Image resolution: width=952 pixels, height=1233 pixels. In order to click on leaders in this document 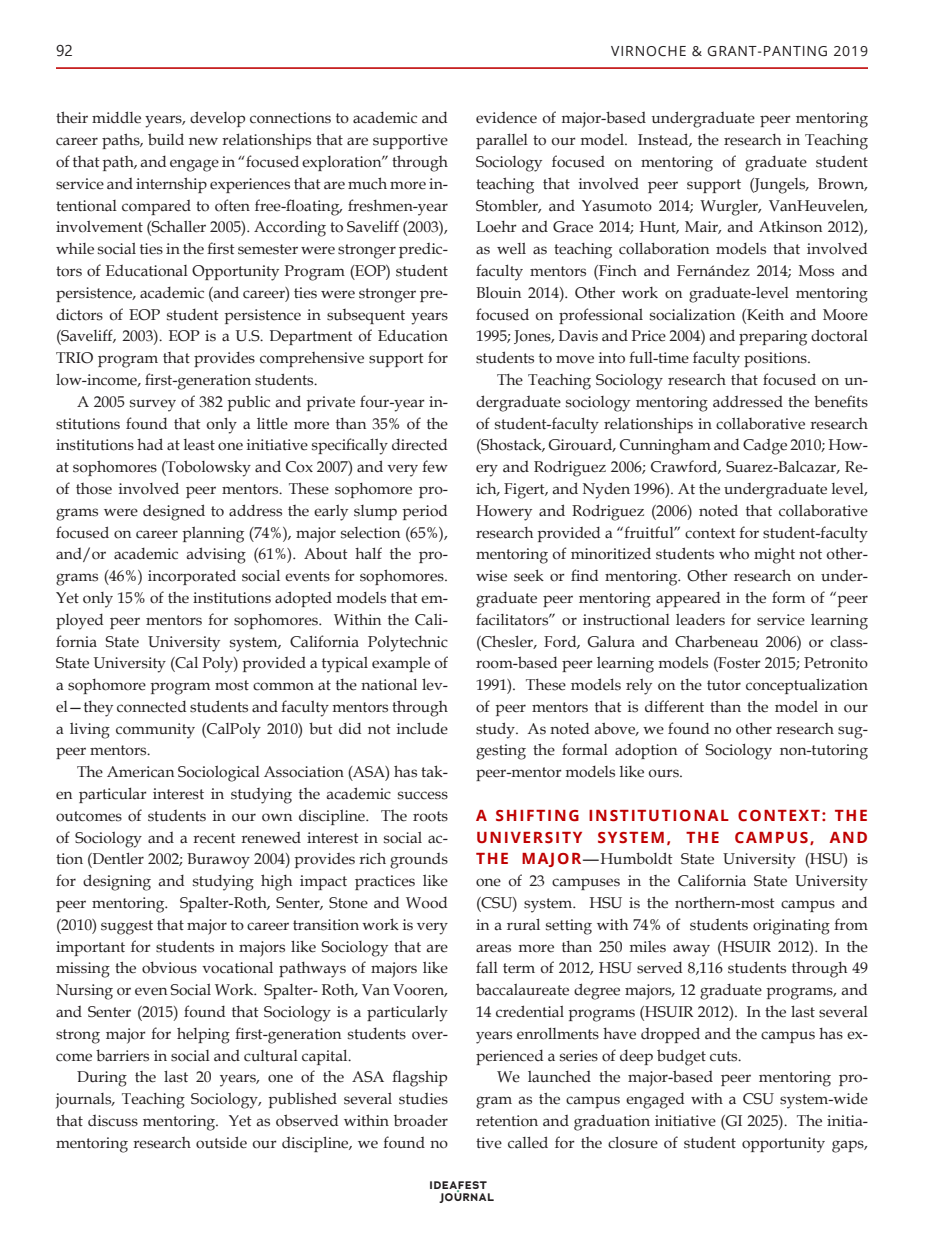, I will do `click(700, 619)`.
